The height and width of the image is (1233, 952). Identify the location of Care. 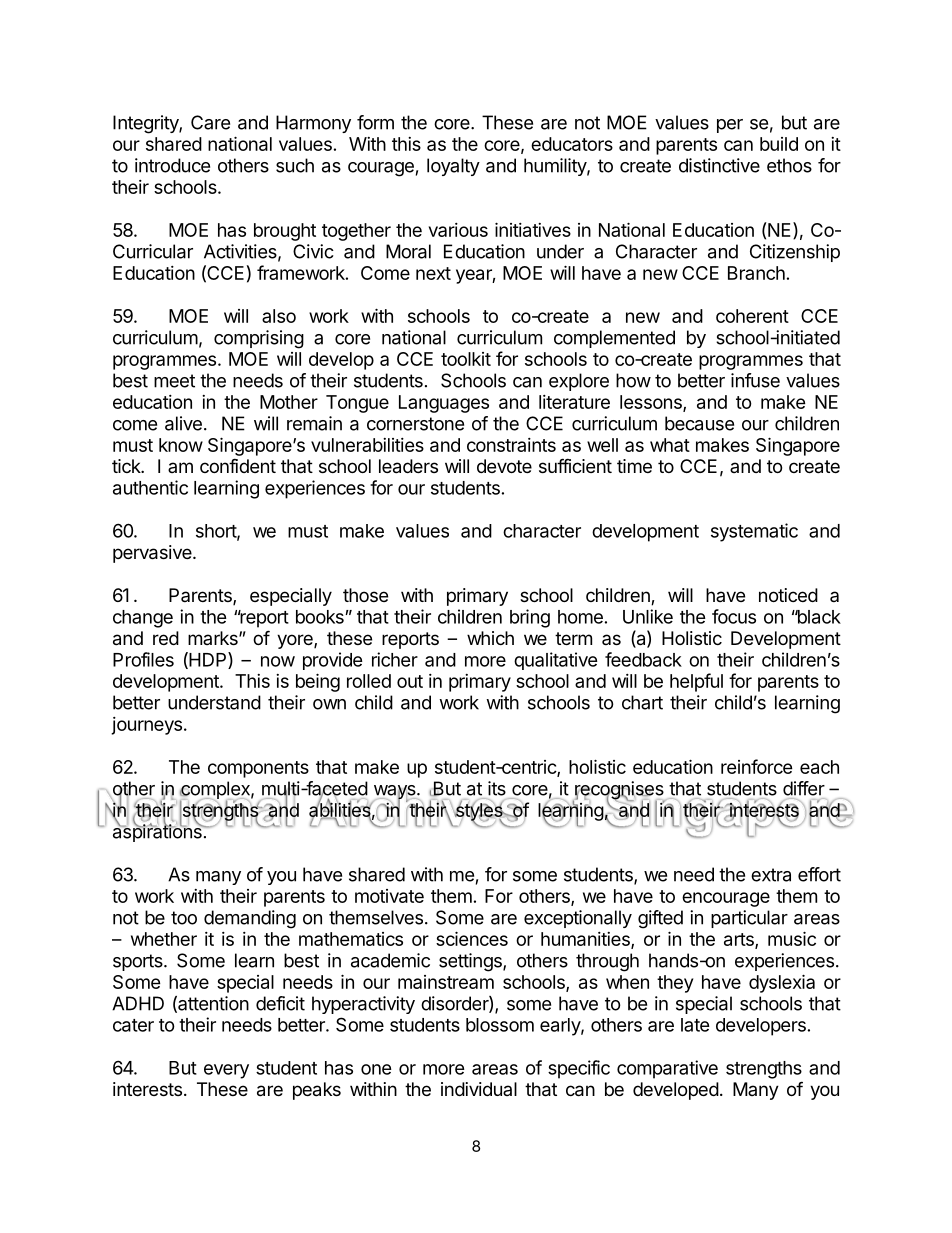
(210, 122).
